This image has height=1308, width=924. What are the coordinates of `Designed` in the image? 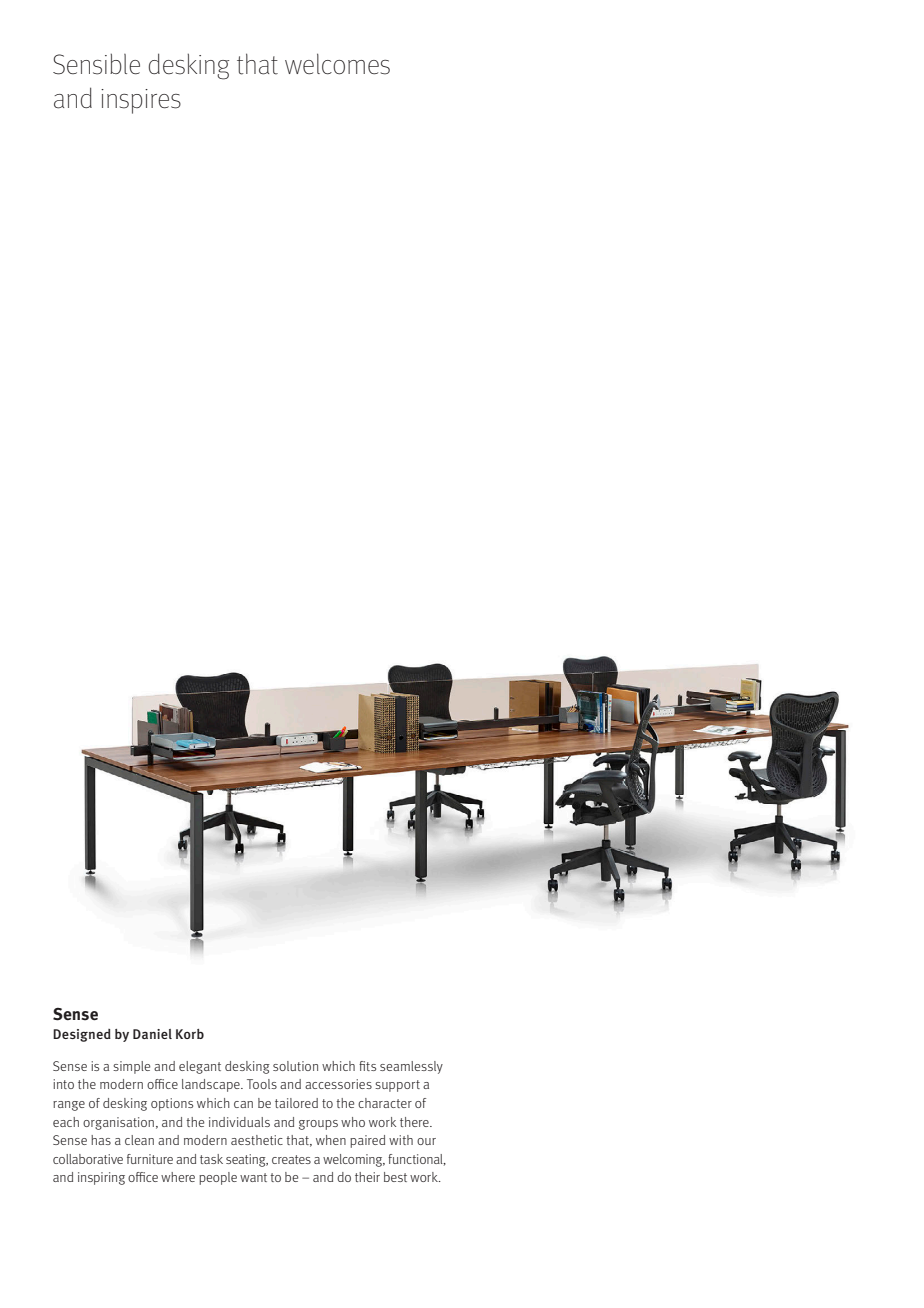 It's located at (82, 1035).
